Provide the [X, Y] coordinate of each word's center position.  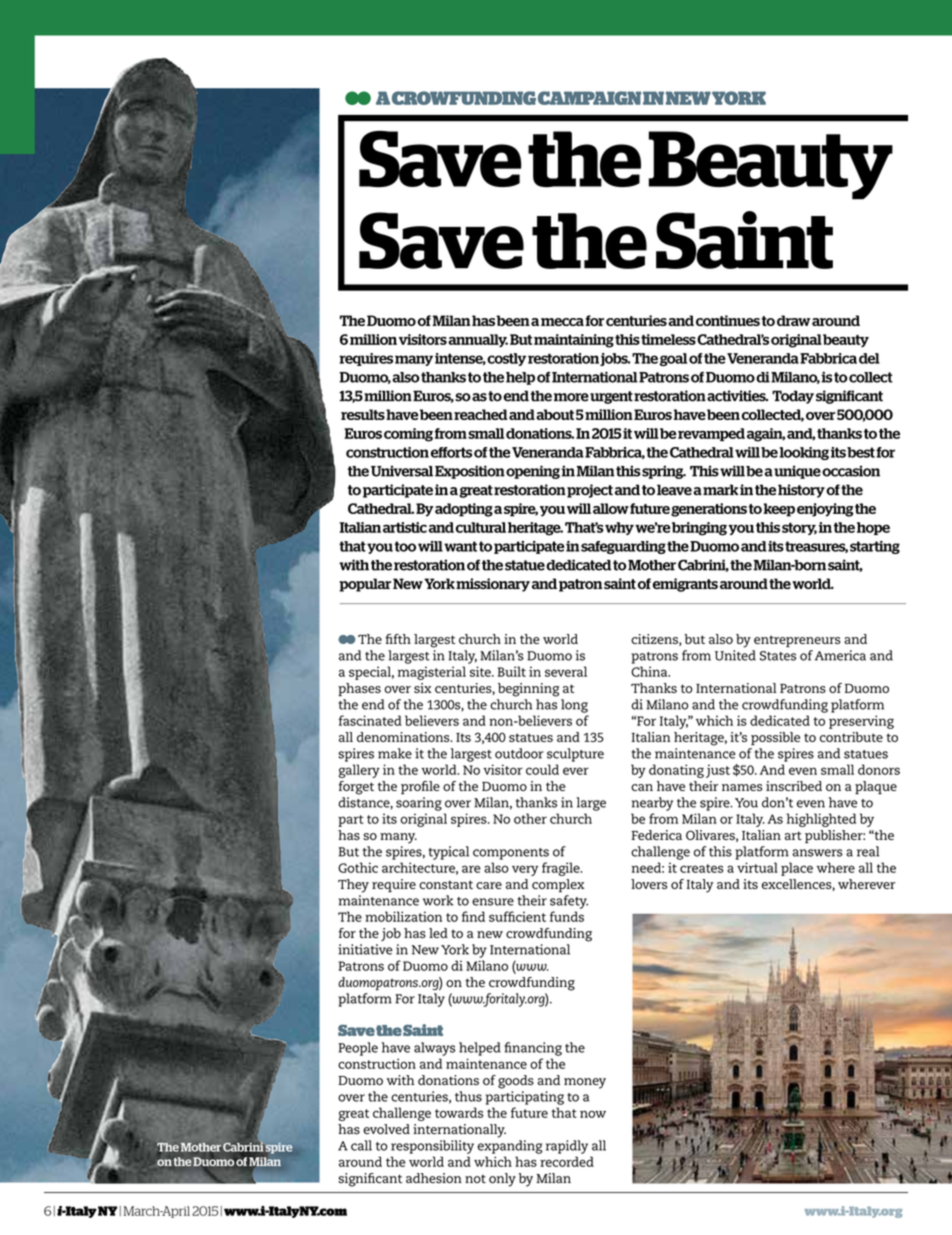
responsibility [432, 1147]
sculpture [575, 755]
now [593, 1114]
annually [478, 340]
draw [793, 320]
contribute [851, 737]
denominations [404, 737]
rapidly [567, 1147]
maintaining [574, 341]
